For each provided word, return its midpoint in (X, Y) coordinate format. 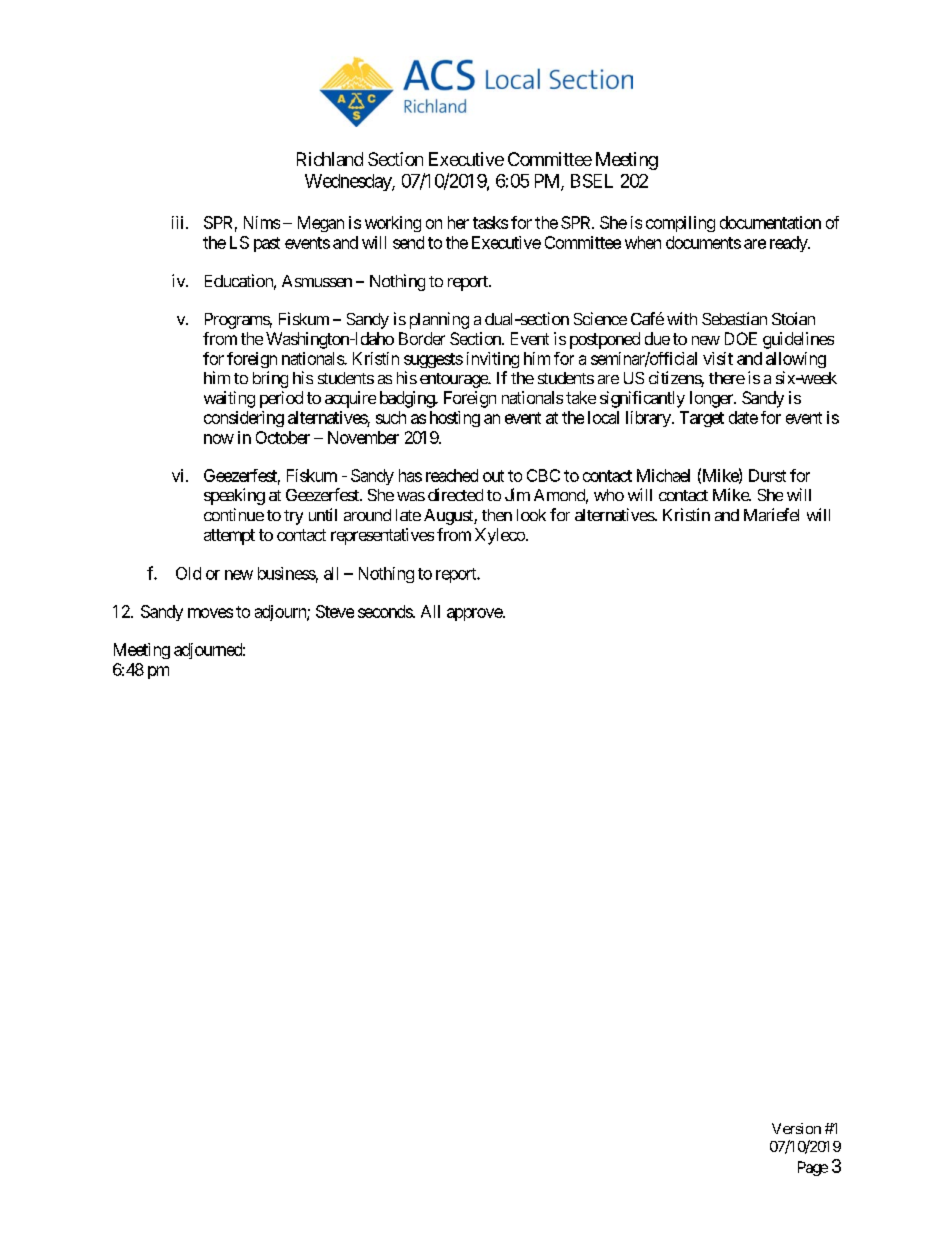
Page (813, 1168)
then (497, 515)
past (267, 244)
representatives (382, 536)
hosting (455, 419)
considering (244, 419)
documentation (770, 222)
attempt (229, 537)
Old (188, 573)
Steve (335, 611)
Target (702, 419)
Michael (663, 475)
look (531, 515)
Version (796, 1128)
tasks (490, 222)
